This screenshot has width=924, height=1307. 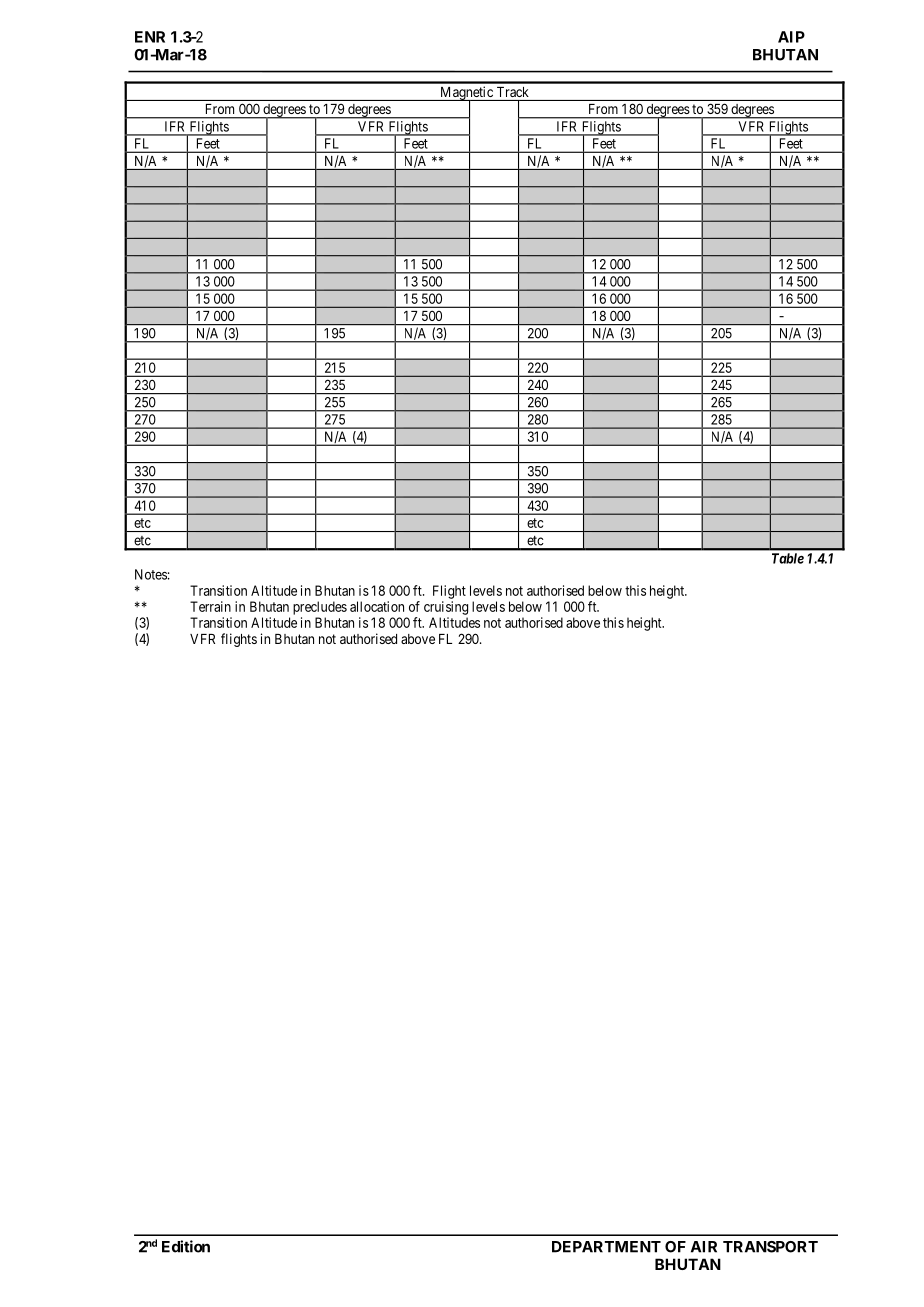 What do you see at coordinates (606, 1247) in the screenshot?
I see `DEPARTMENT` at bounding box center [606, 1247].
